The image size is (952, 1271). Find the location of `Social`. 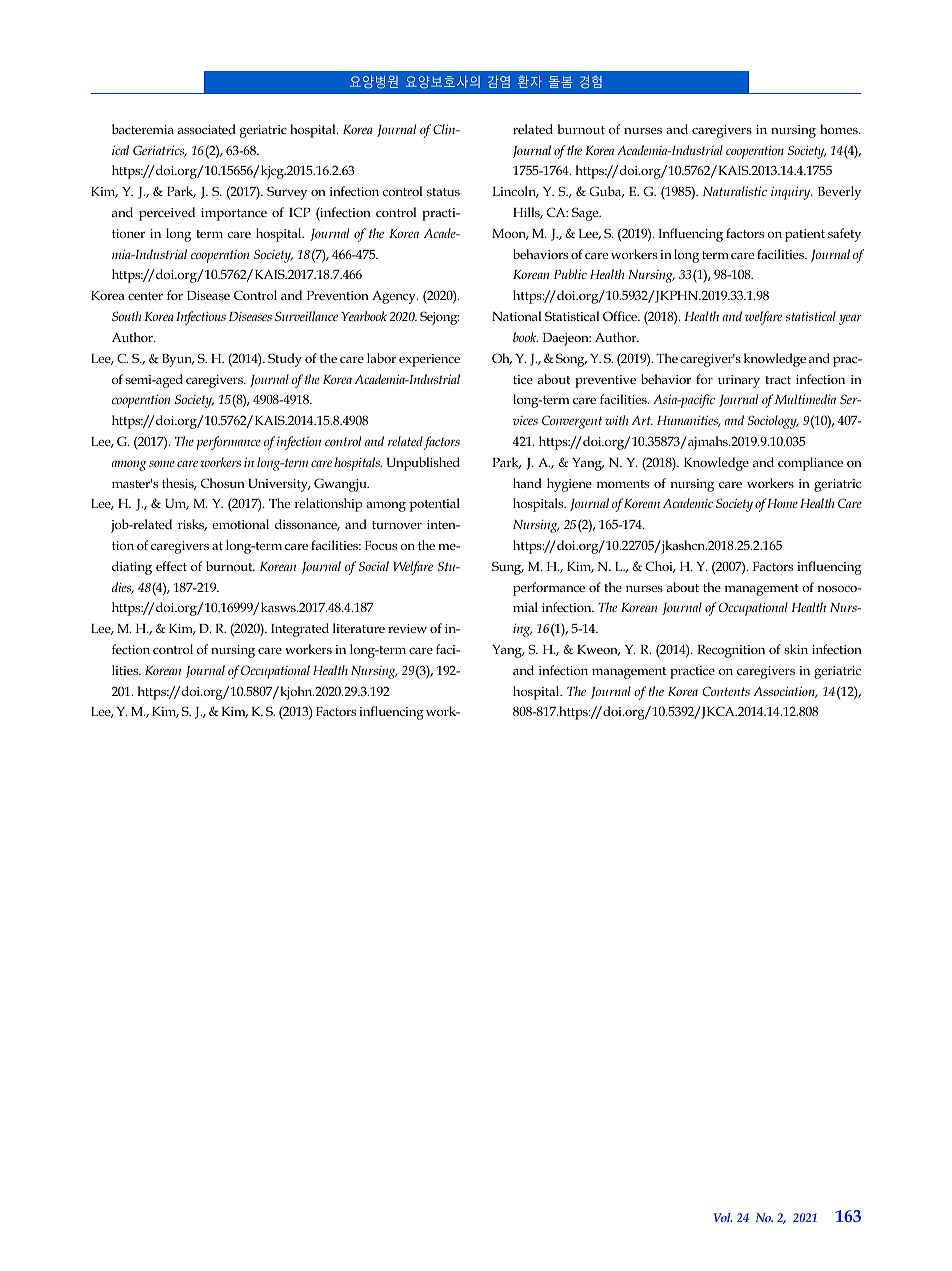

Social is located at coordinates (374, 566).
